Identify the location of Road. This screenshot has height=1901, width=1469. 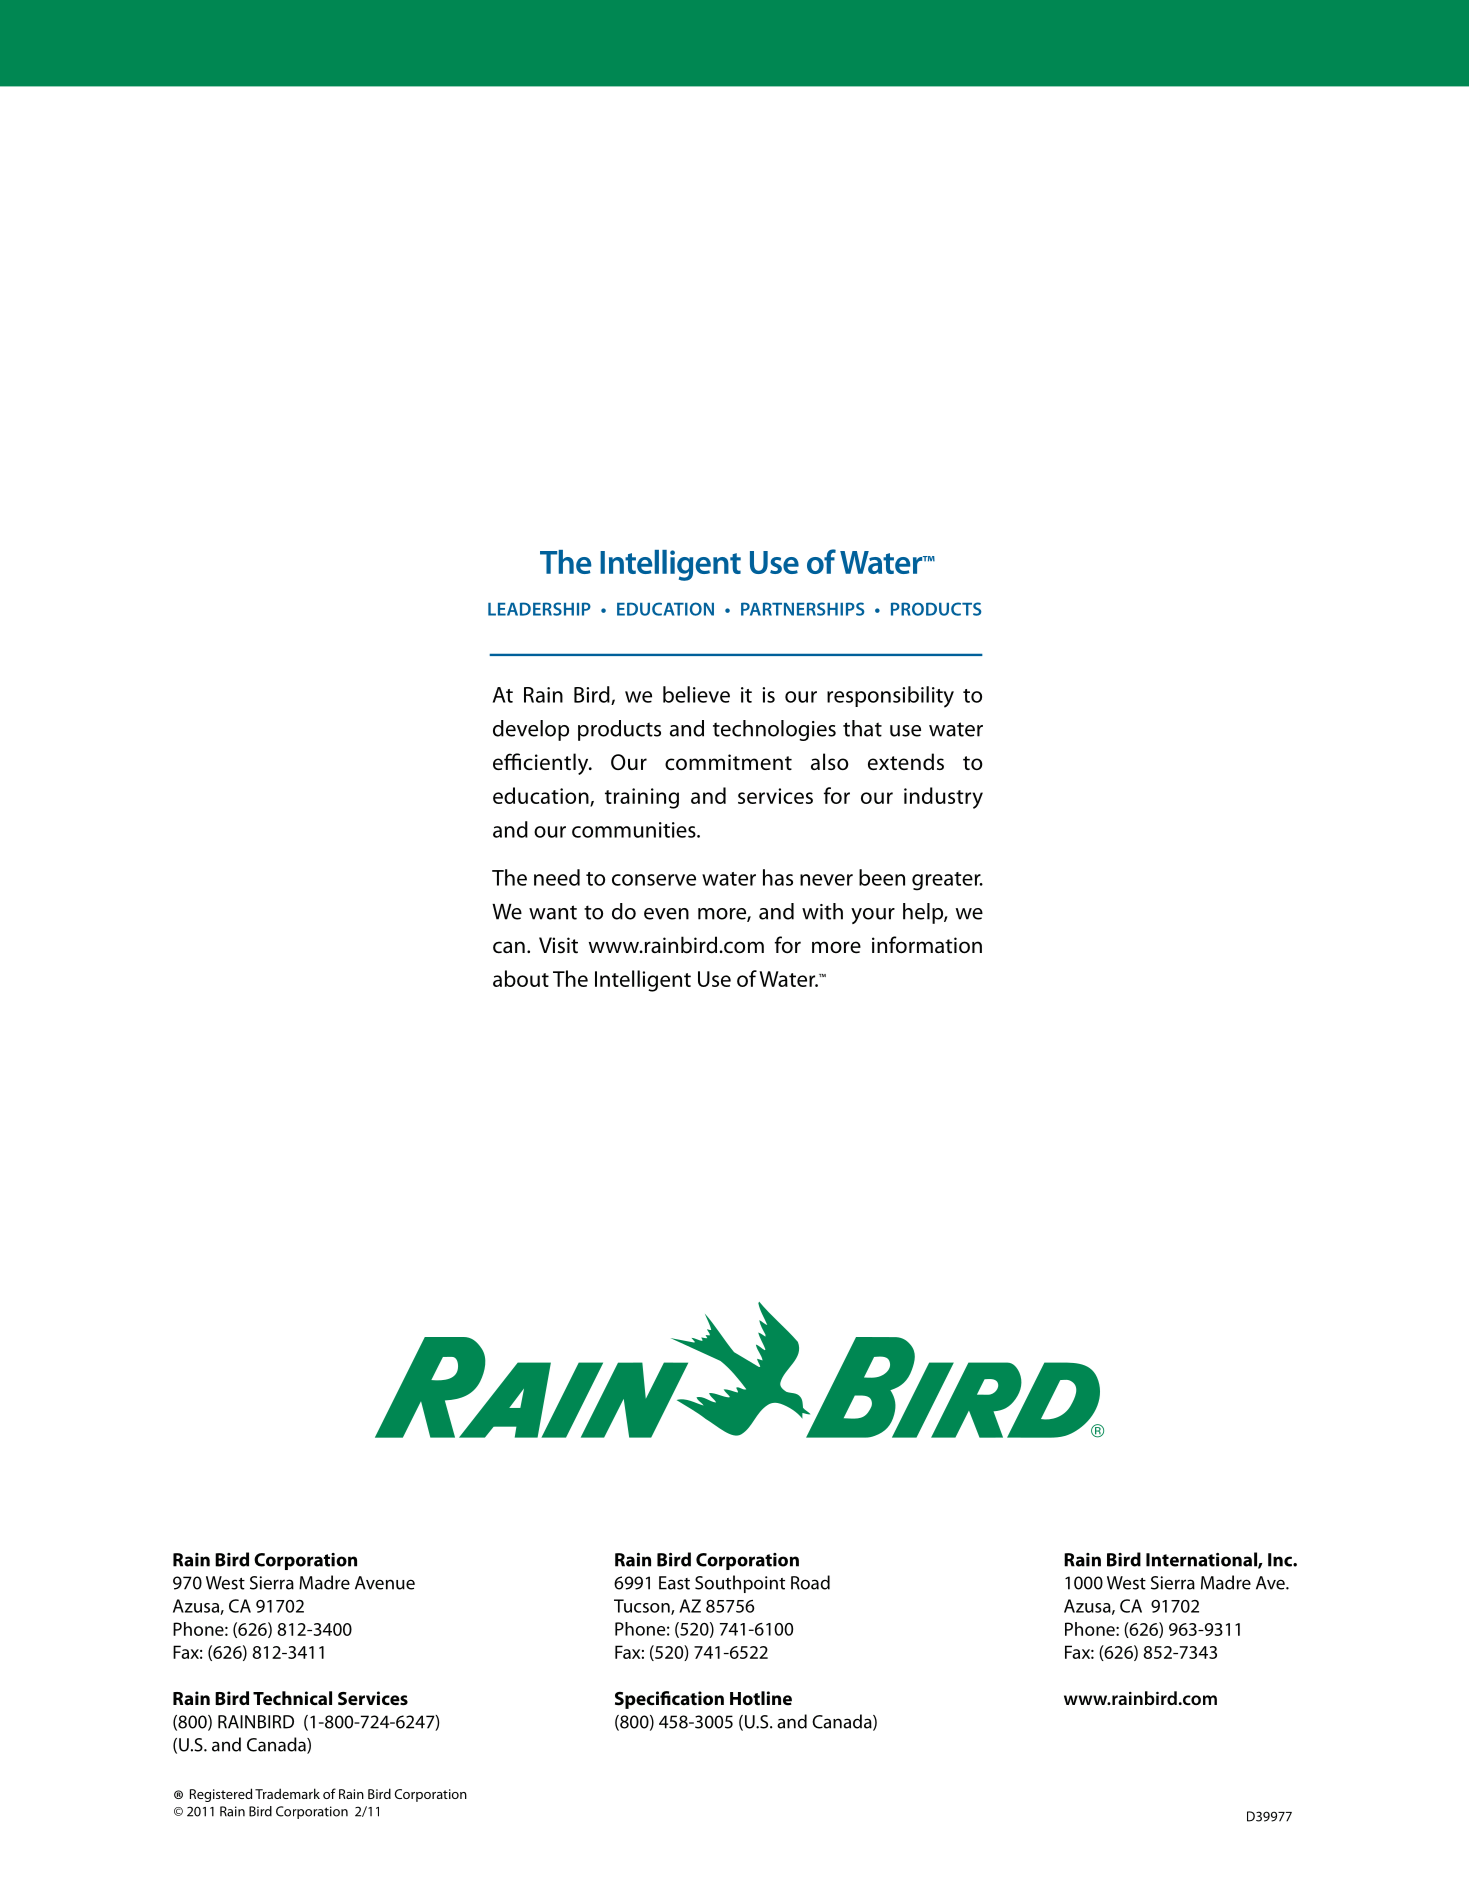
(810, 1582).
